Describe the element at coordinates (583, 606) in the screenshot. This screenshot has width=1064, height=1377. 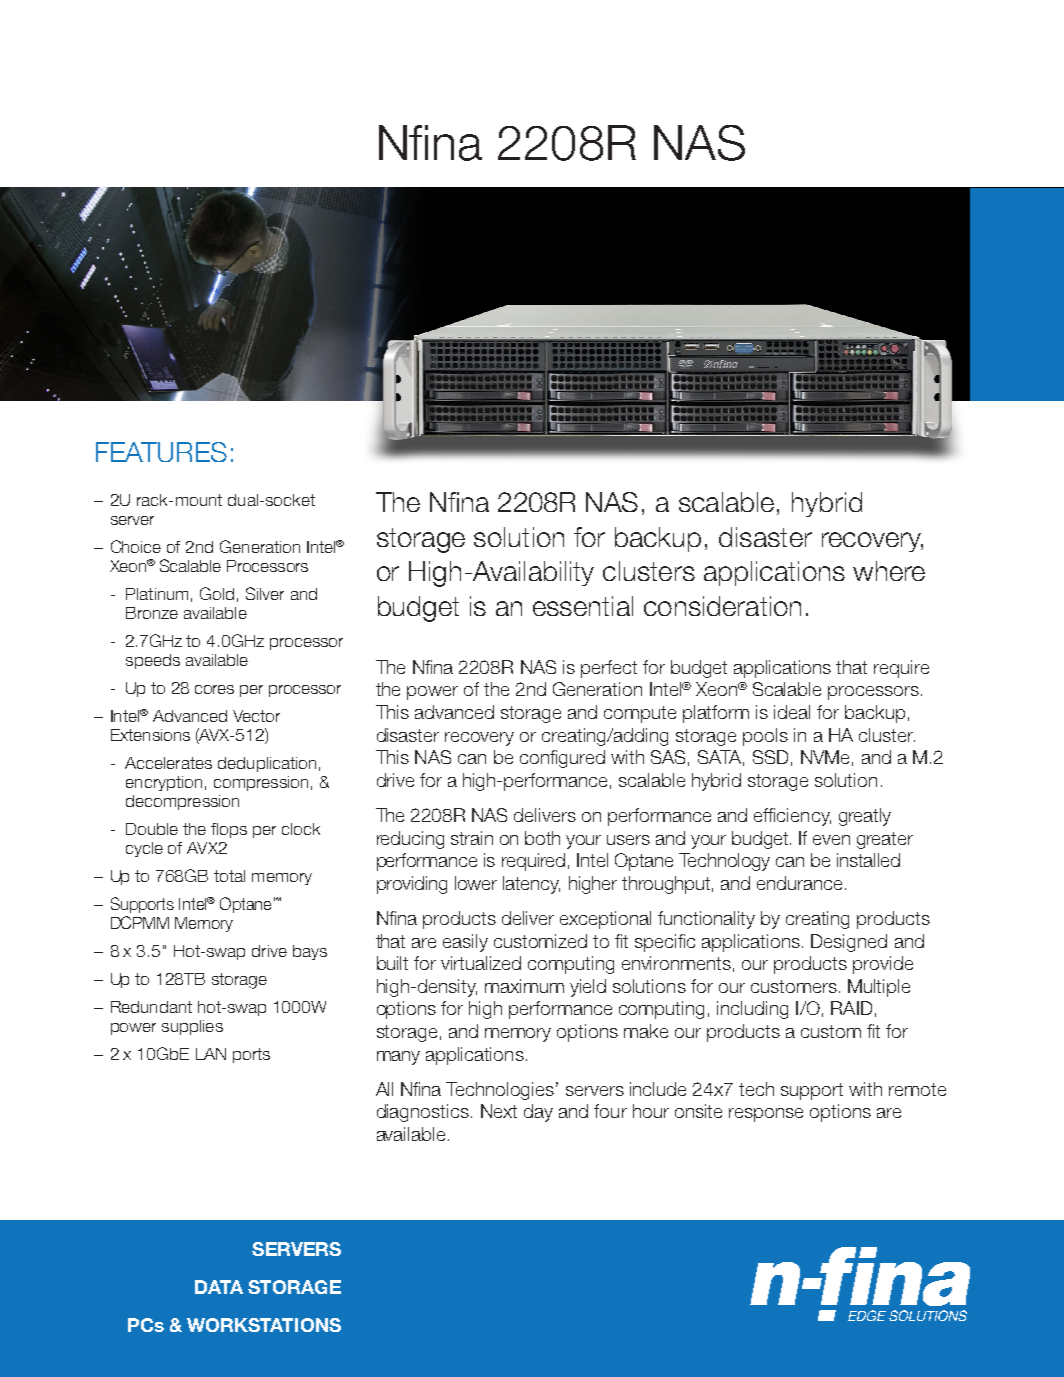
I see `essential` at that location.
